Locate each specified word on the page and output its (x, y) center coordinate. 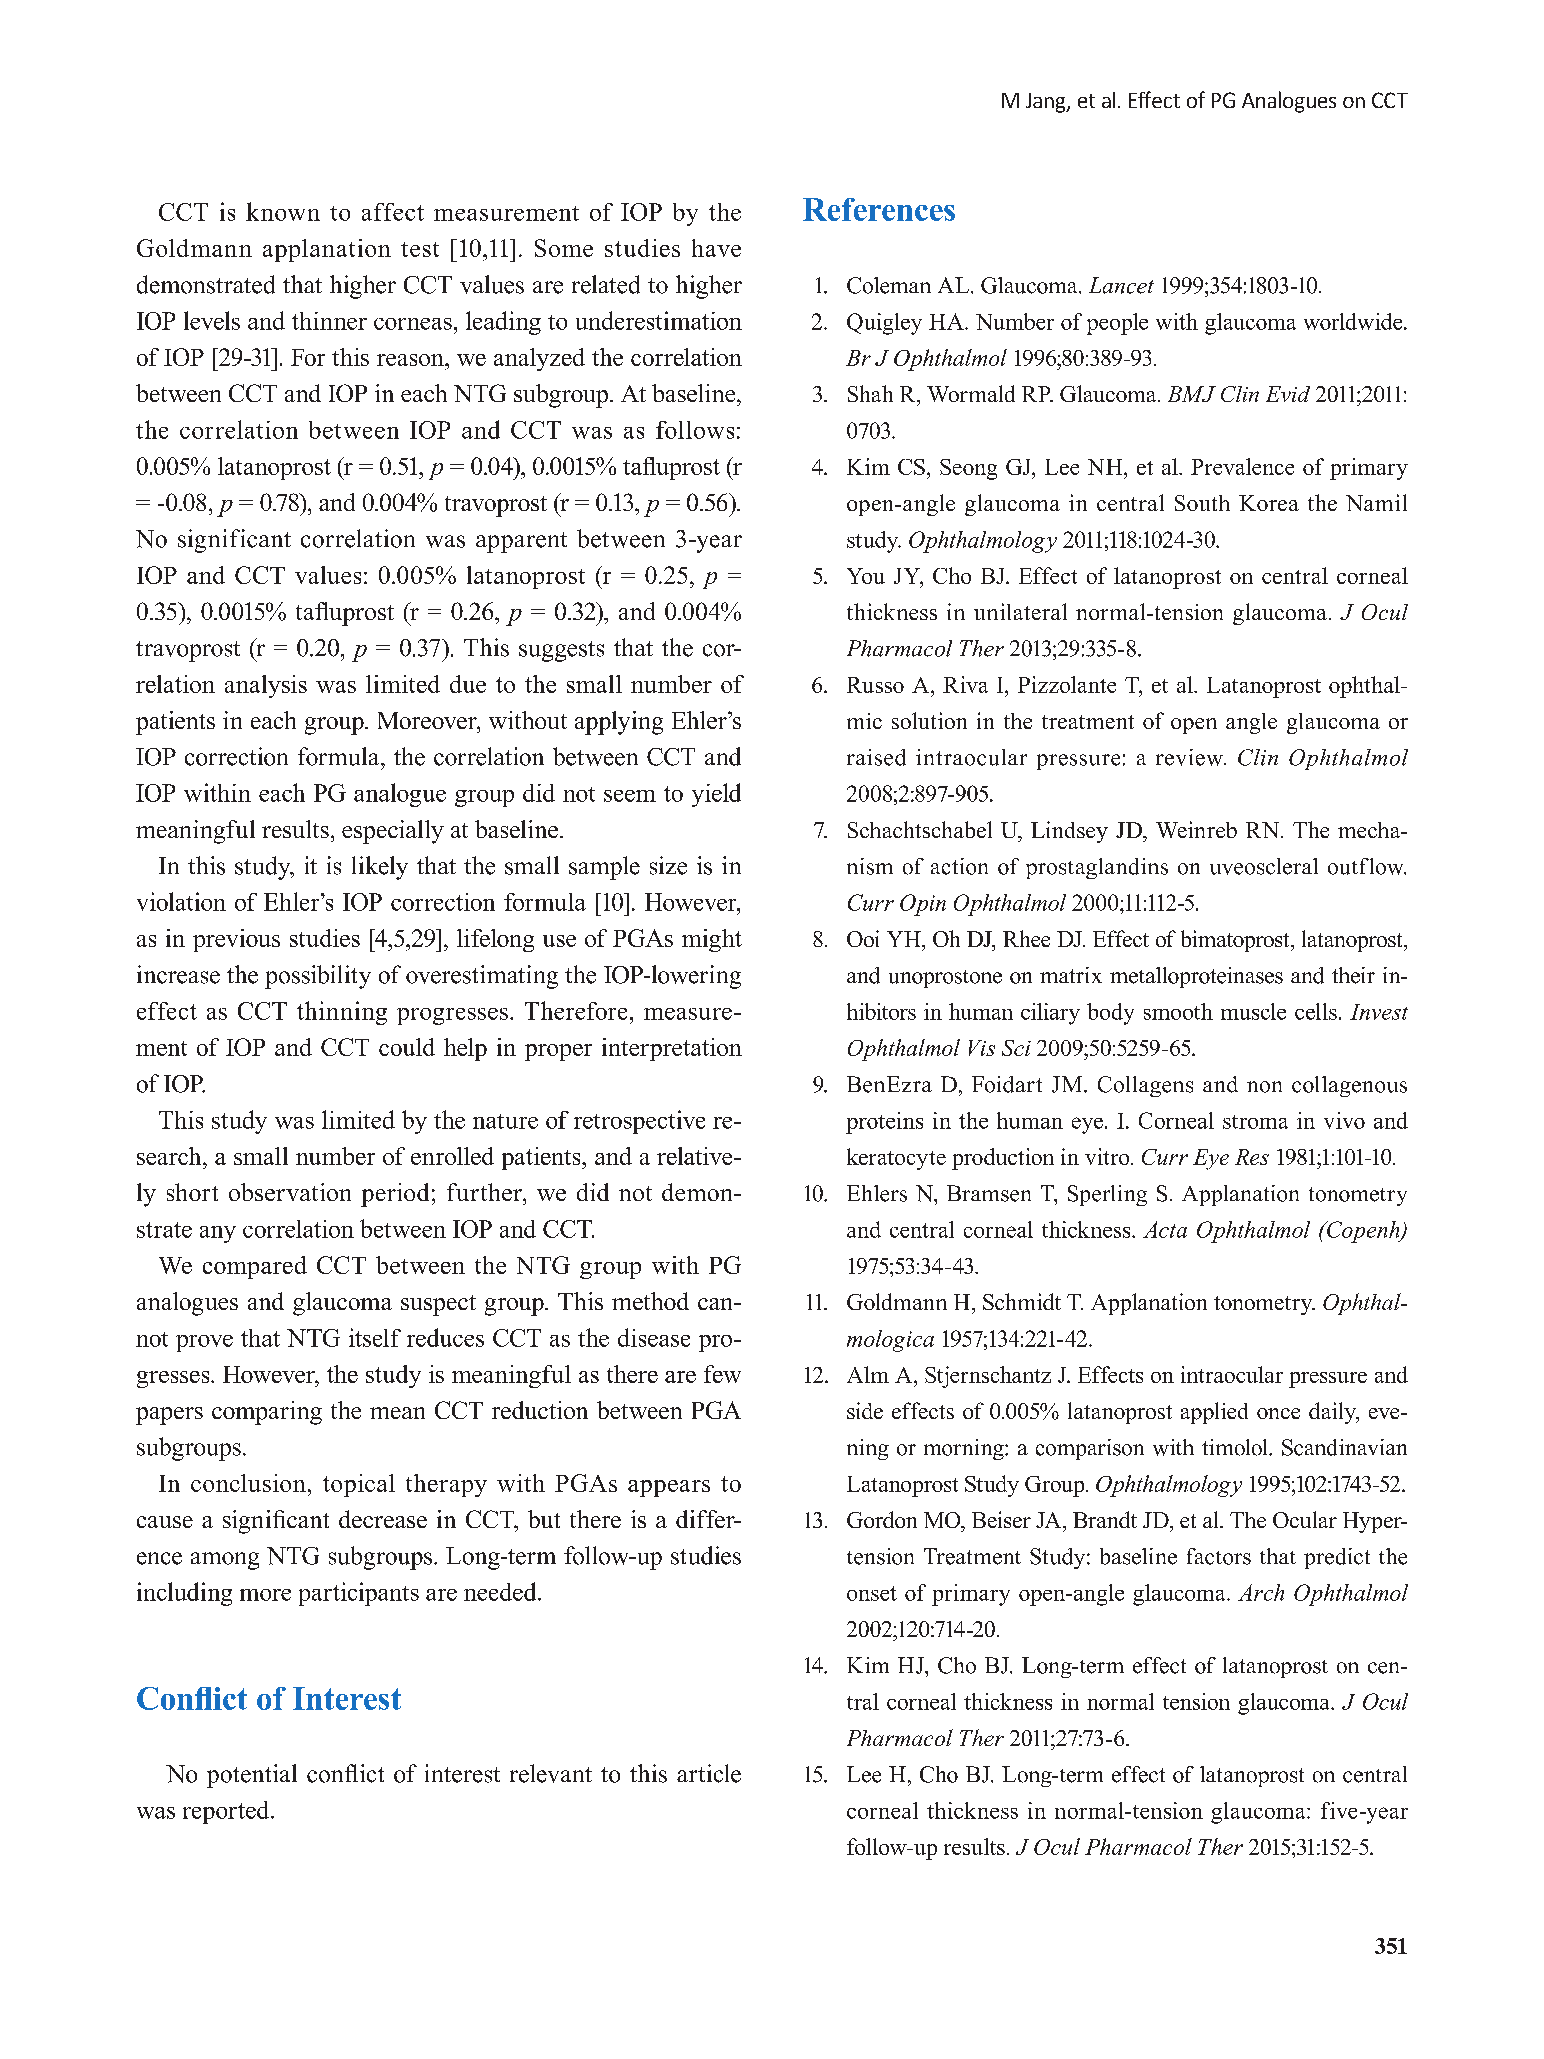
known (283, 211)
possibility (318, 977)
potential (252, 1776)
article (709, 1773)
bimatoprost (1236, 941)
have (716, 248)
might (712, 940)
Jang (1047, 103)
